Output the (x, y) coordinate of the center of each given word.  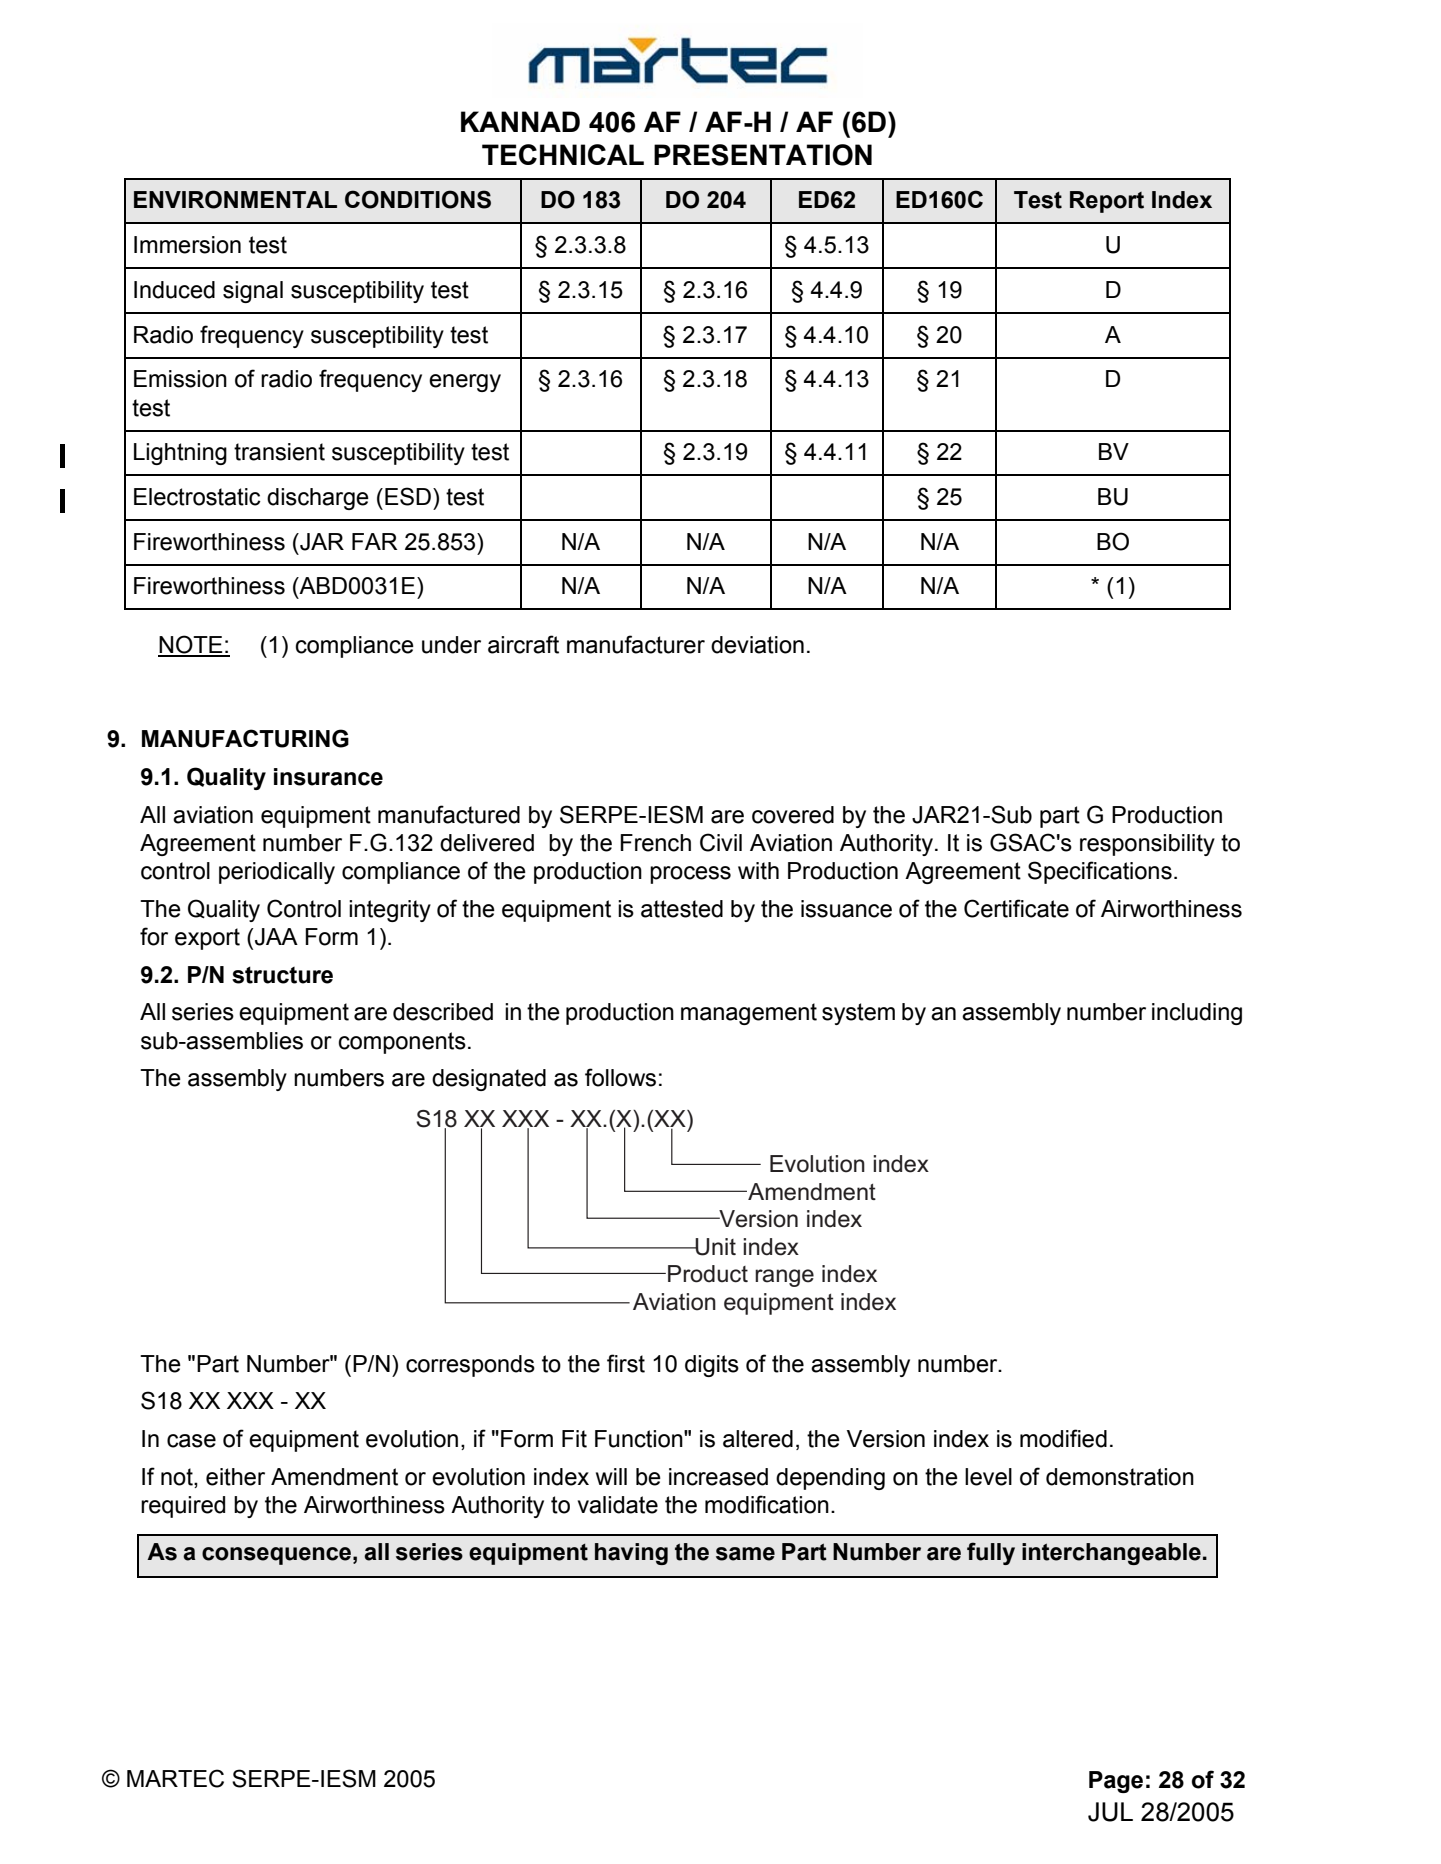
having (631, 1554)
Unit (714, 1247)
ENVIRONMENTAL (235, 199)
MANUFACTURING (245, 738)
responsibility (1147, 845)
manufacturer (636, 644)
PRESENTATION (763, 155)
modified (1063, 1438)
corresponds (470, 1366)
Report (1107, 202)
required (183, 1507)
